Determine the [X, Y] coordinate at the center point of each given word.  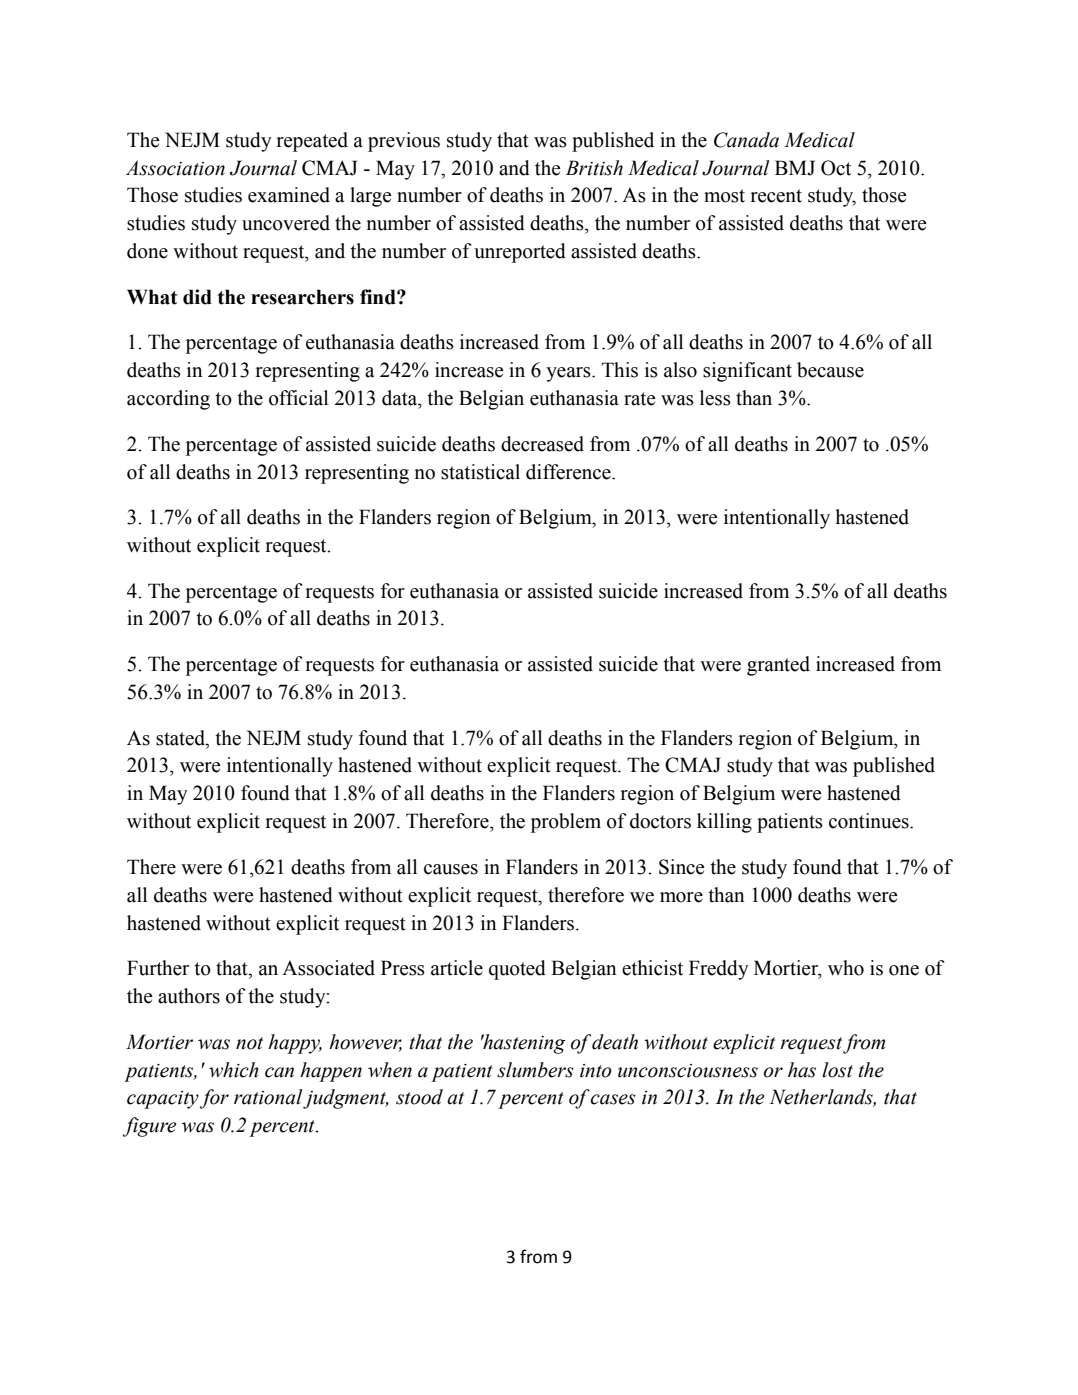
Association [175, 168]
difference [569, 472]
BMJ [795, 168]
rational [269, 1098]
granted [778, 666]
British [594, 168]
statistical [480, 472]
